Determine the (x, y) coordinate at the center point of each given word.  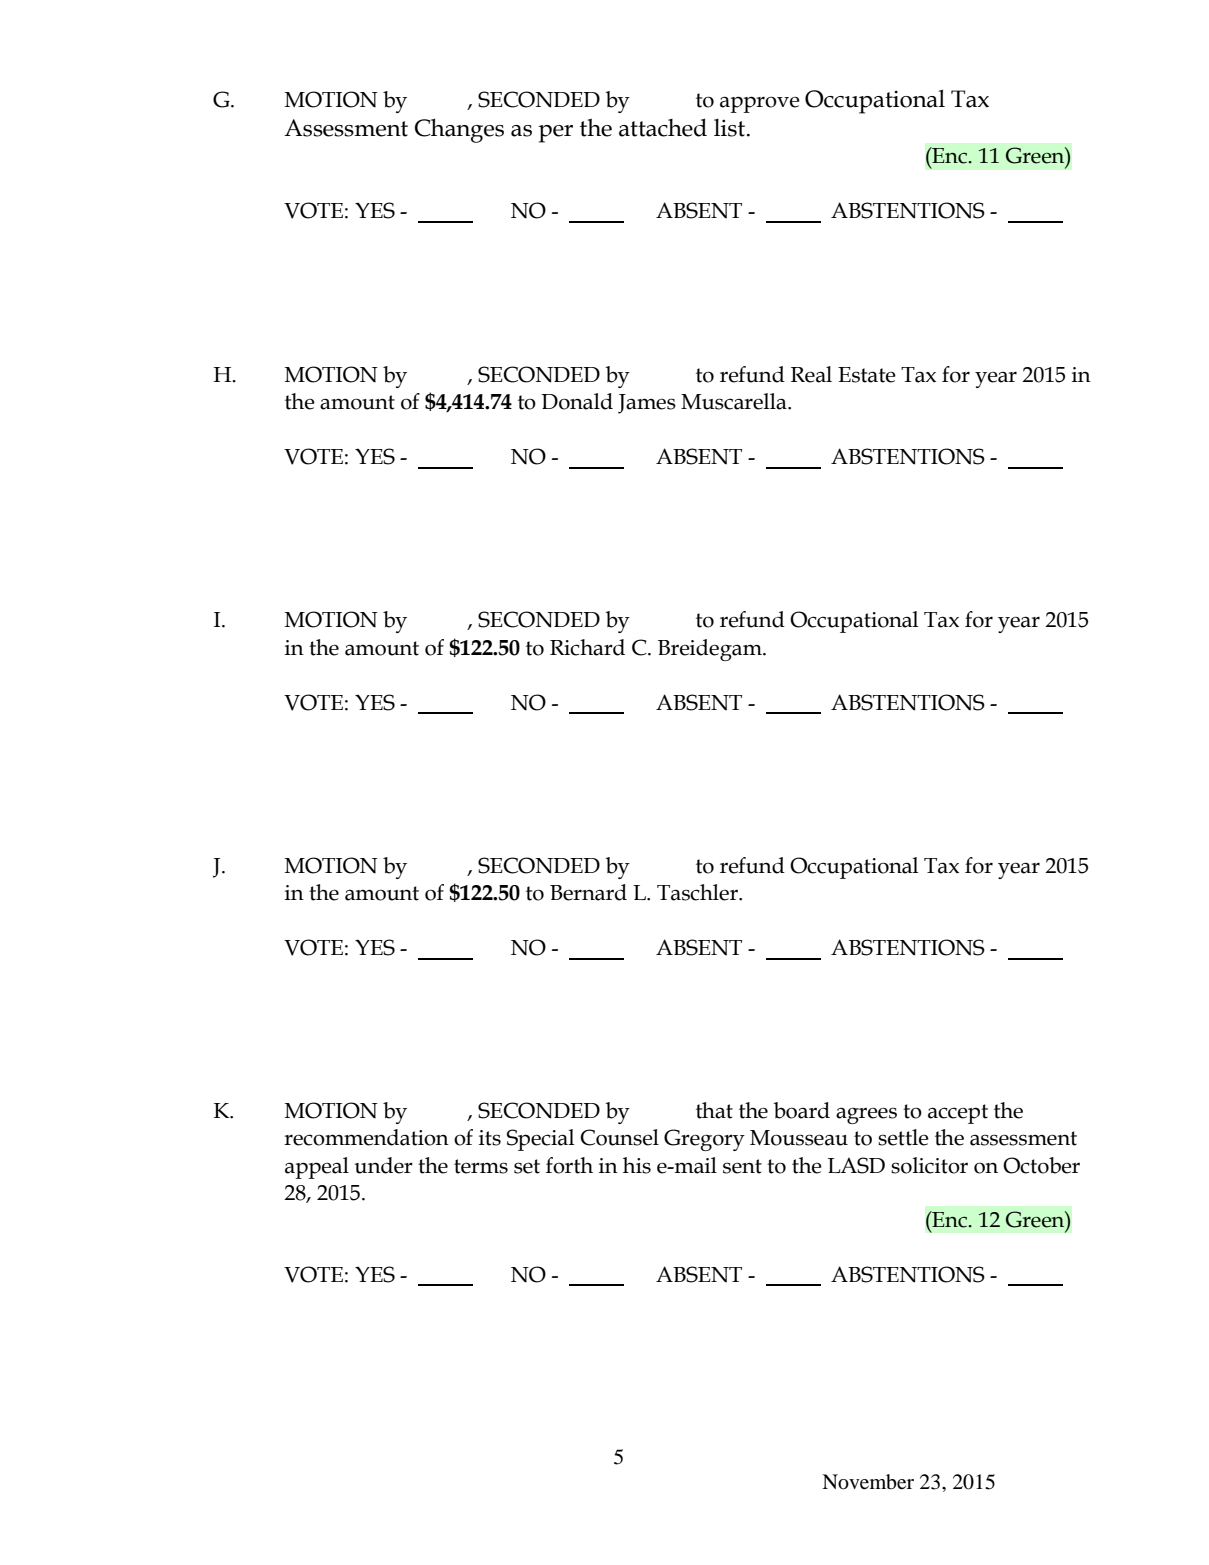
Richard (587, 647)
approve (760, 104)
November (868, 1482)
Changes (459, 130)
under (384, 1165)
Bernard (588, 892)
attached (663, 127)
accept (958, 1114)
